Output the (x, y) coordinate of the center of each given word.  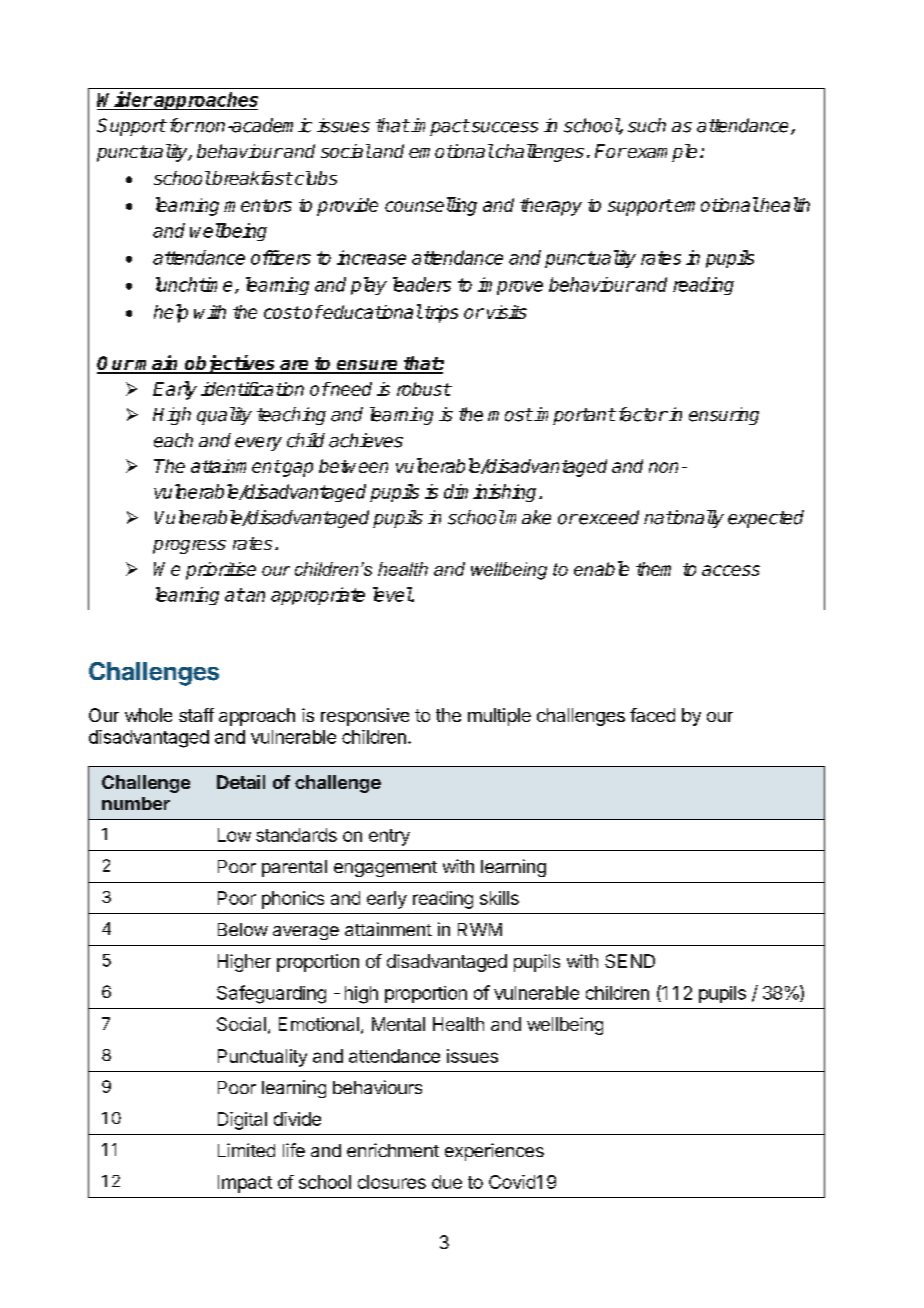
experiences (494, 1152)
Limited (246, 1150)
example (661, 153)
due (447, 1182)
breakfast (251, 178)
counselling (431, 206)
